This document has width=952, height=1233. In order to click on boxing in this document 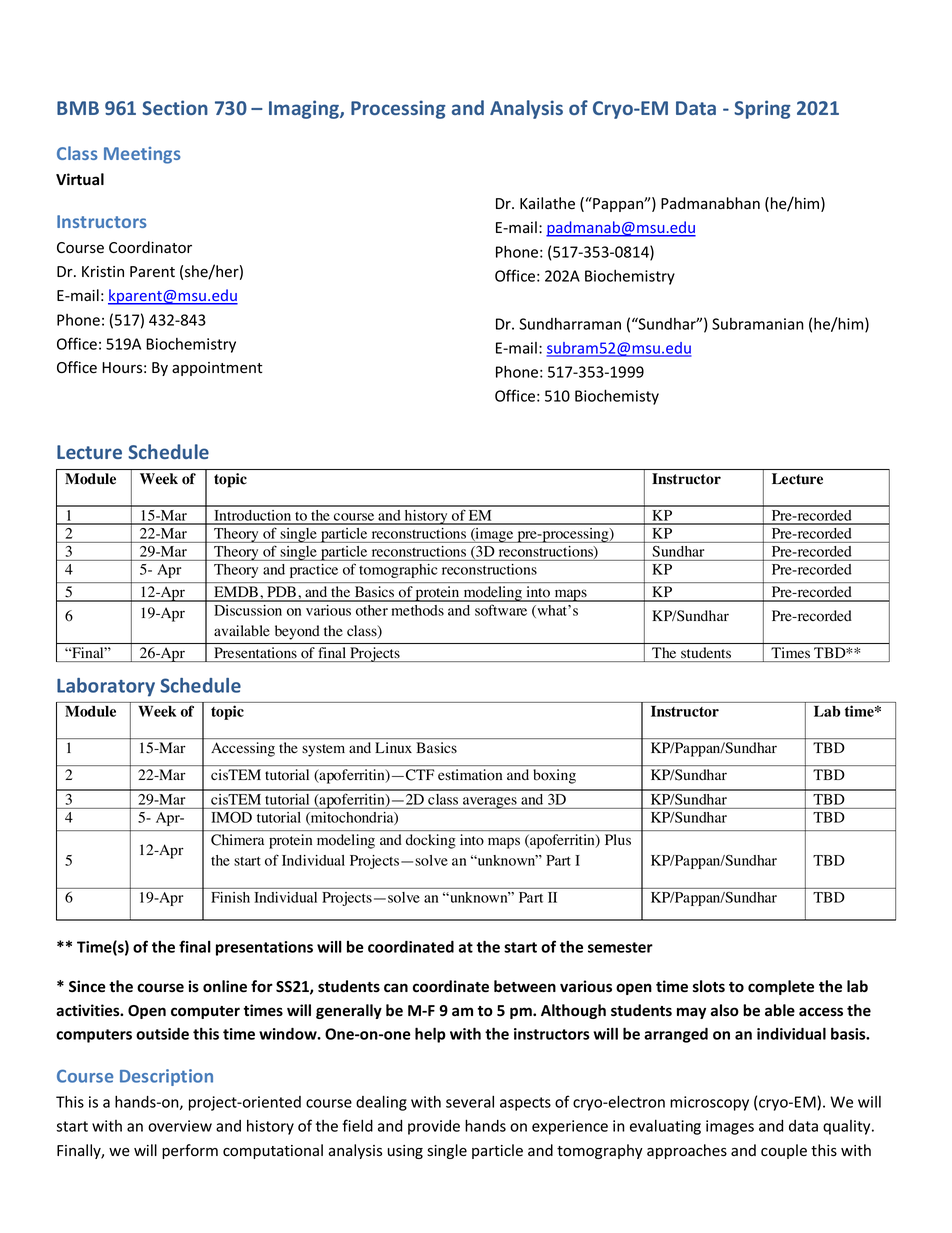, I will do `click(555, 776)`.
